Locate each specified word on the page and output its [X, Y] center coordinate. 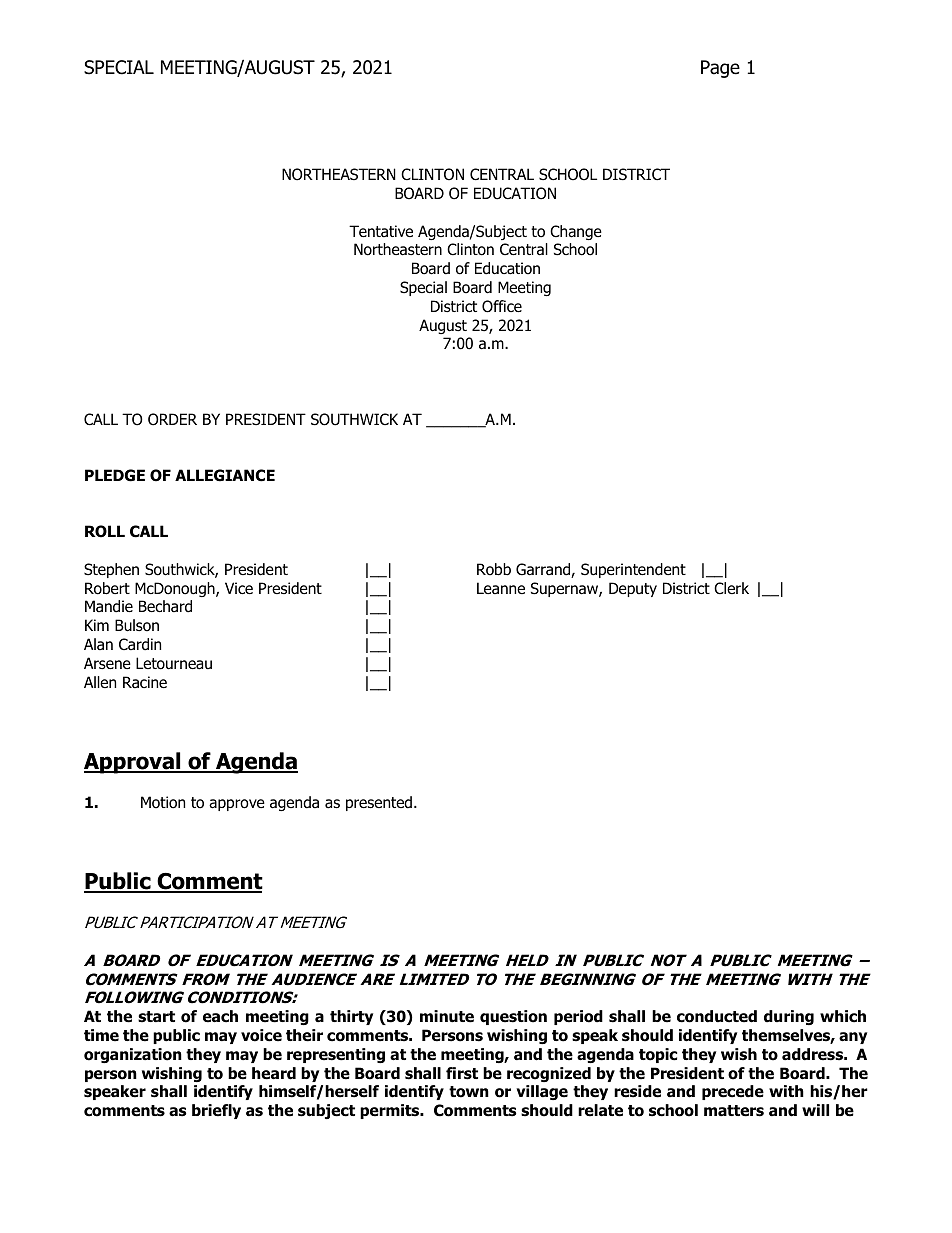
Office [502, 306]
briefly [216, 1111]
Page [720, 69]
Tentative [381, 231]
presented [379, 803]
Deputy [633, 589]
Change [576, 232]
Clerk [731, 588]
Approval [133, 763]
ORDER [172, 419]
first [462, 1073]
